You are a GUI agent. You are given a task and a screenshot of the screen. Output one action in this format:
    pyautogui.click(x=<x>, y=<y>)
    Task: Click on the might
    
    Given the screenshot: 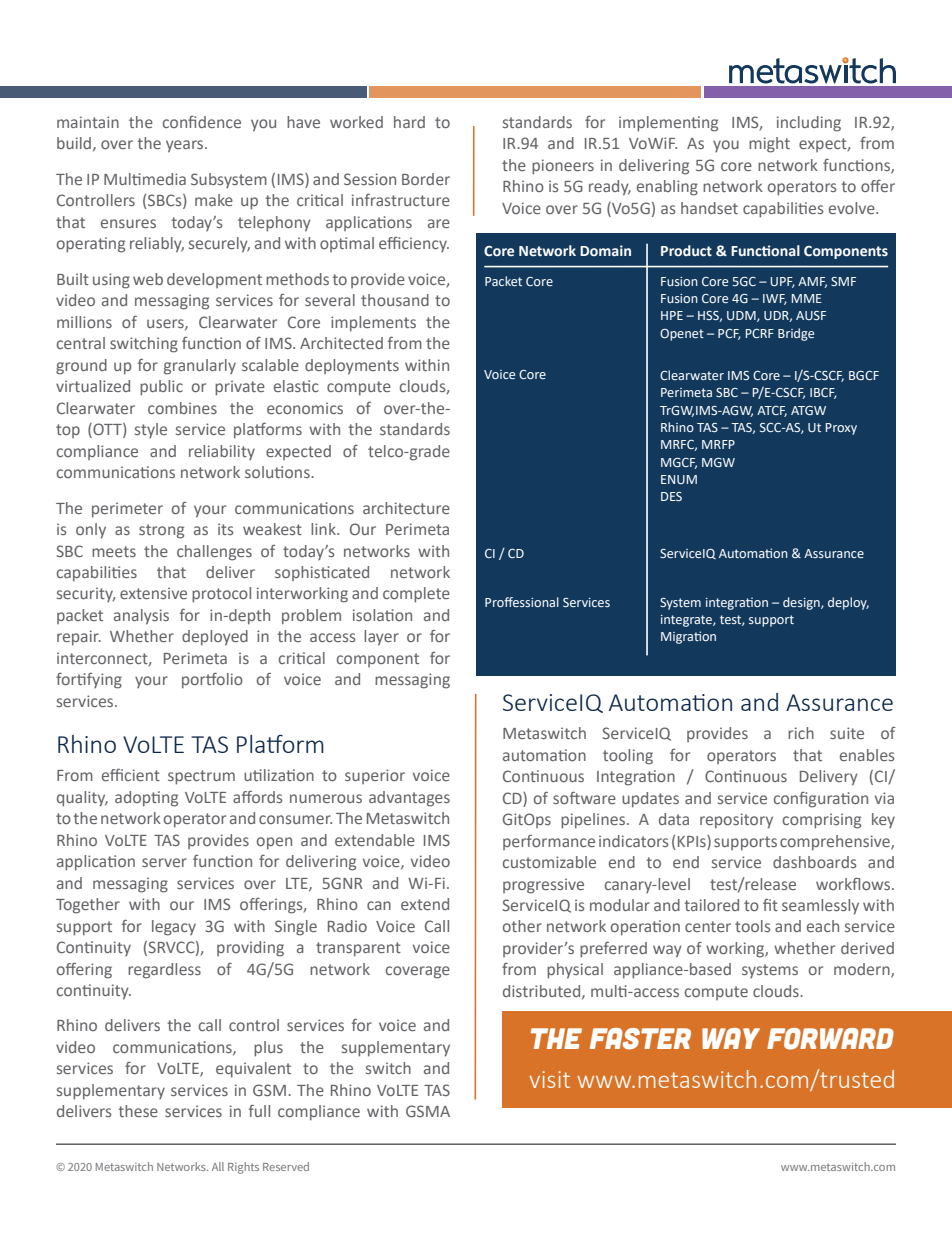 What is the action you would take?
    pyautogui.click(x=769, y=145)
